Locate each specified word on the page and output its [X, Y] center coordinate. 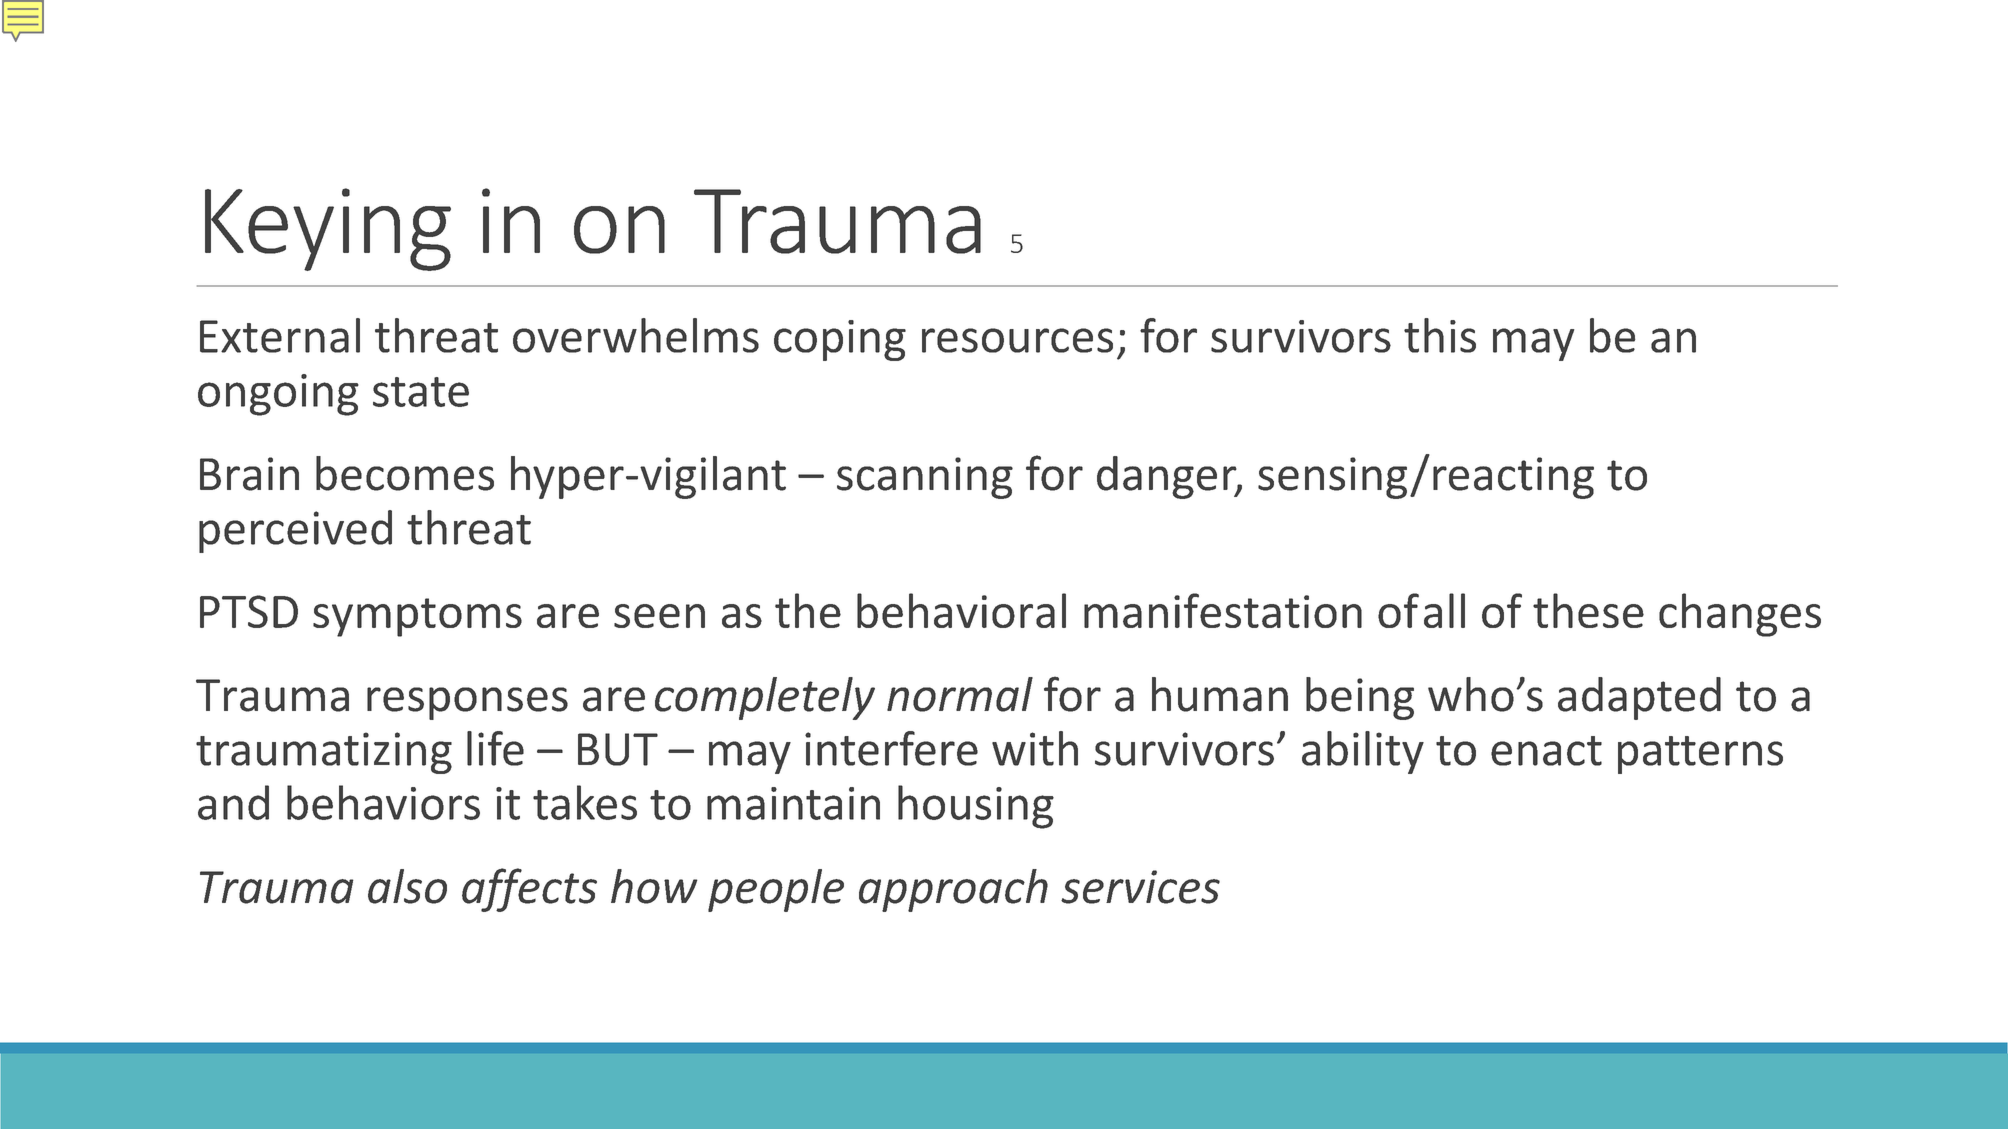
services [1140, 887]
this [1440, 335]
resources [1017, 340]
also [407, 886]
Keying [328, 229]
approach [953, 890]
